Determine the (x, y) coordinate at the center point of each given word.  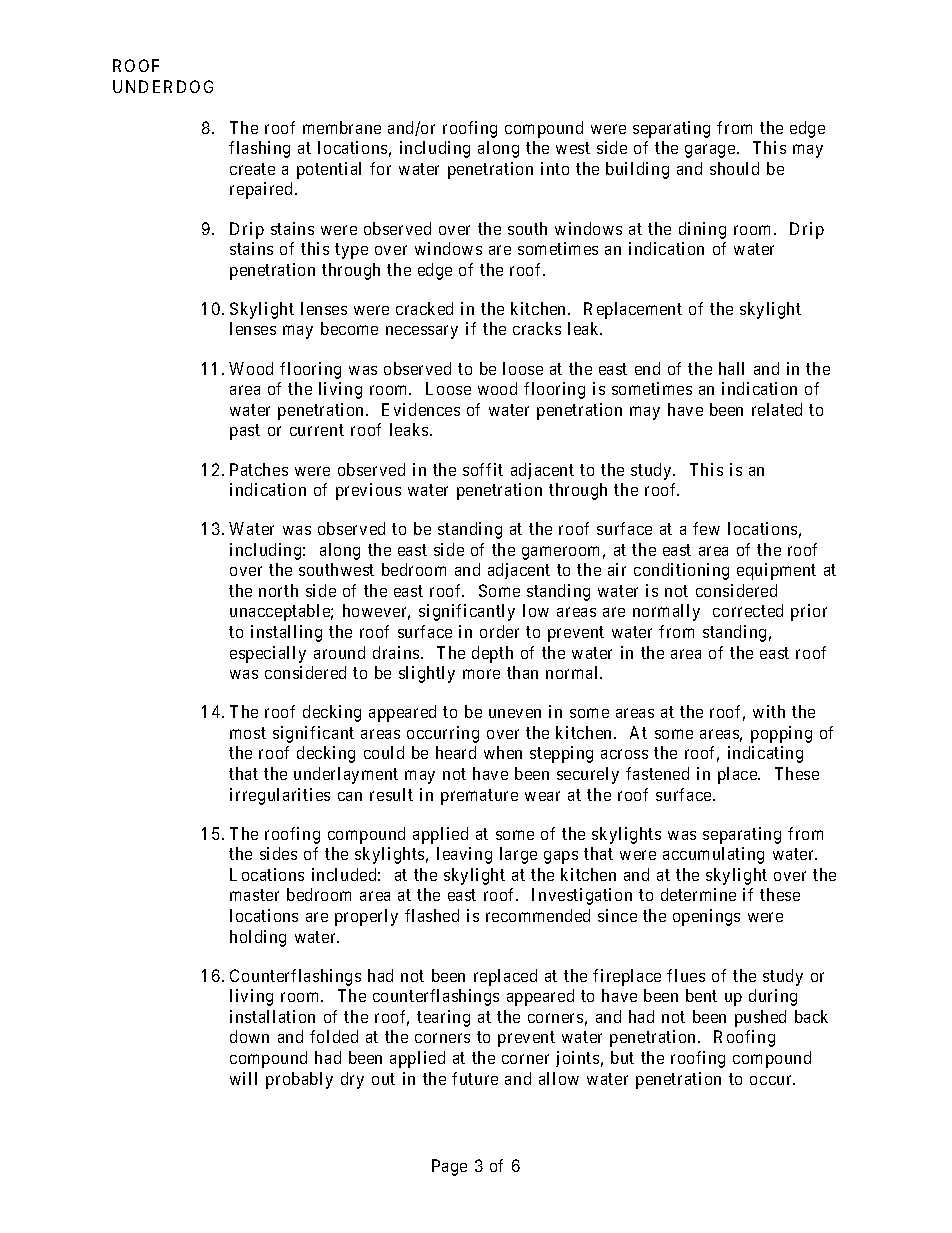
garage (710, 151)
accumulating (713, 855)
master (254, 895)
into (555, 168)
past (245, 432)
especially (268, 654)
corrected (748, 610)
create (252, 169)
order (499, 631)
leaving (464, 855)
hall (731, 368)
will (243, 1078)
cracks (537, 328)
